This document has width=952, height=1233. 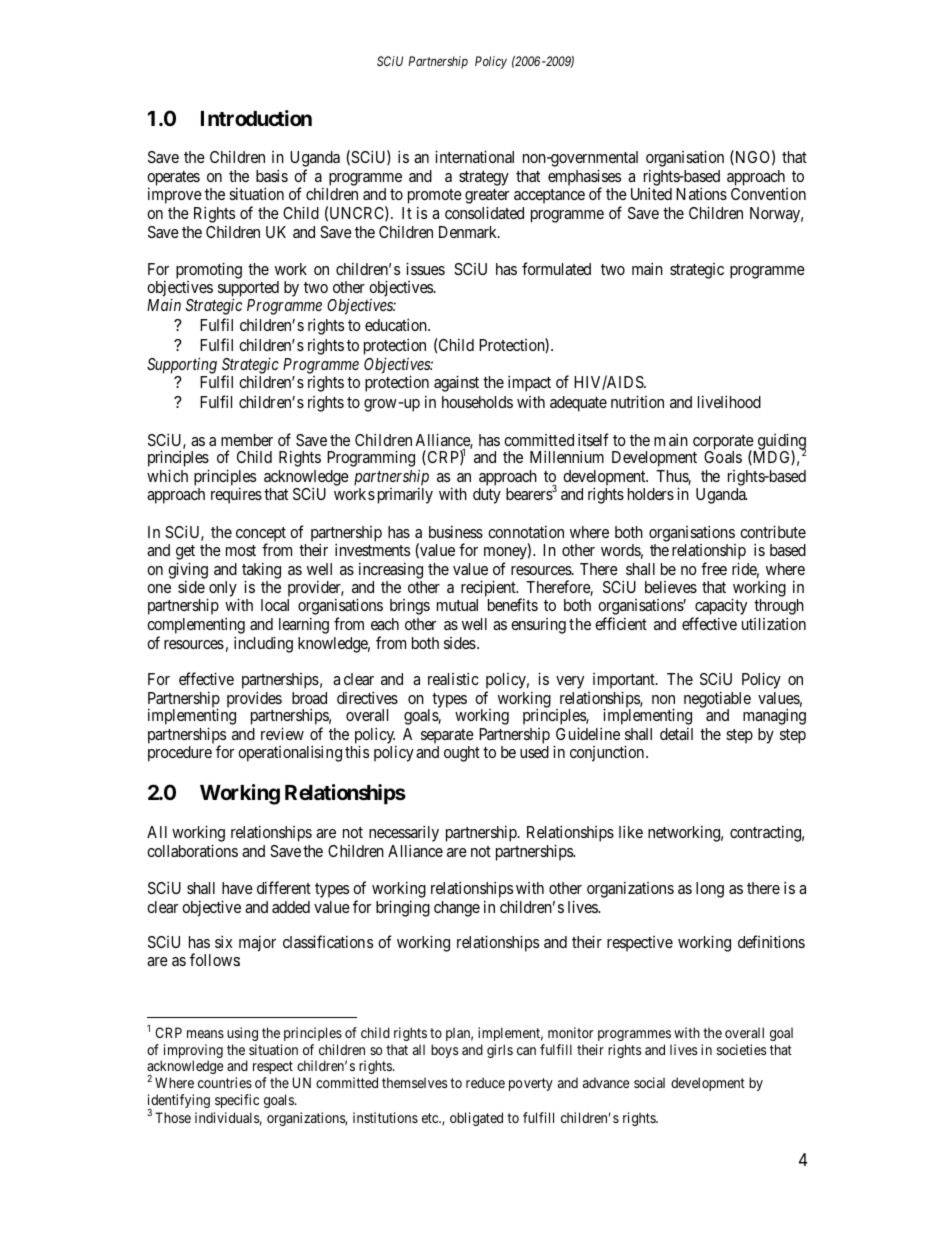 I want to click on specific, so click(x=237, y=1101).
